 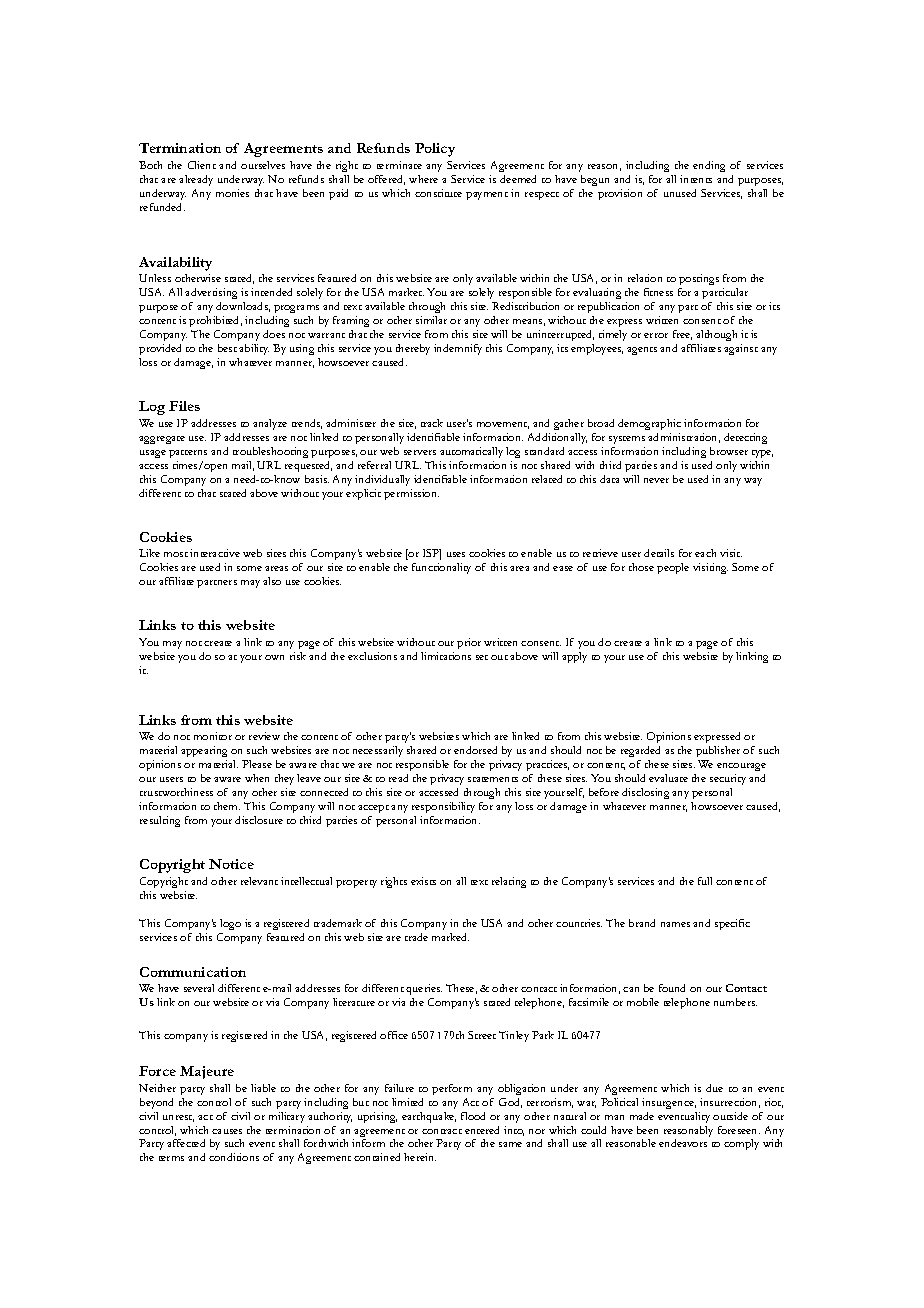 What do you see at coordinates (673, 568) in the screenshot?
I see `people` at bounding box center [673, 568].
